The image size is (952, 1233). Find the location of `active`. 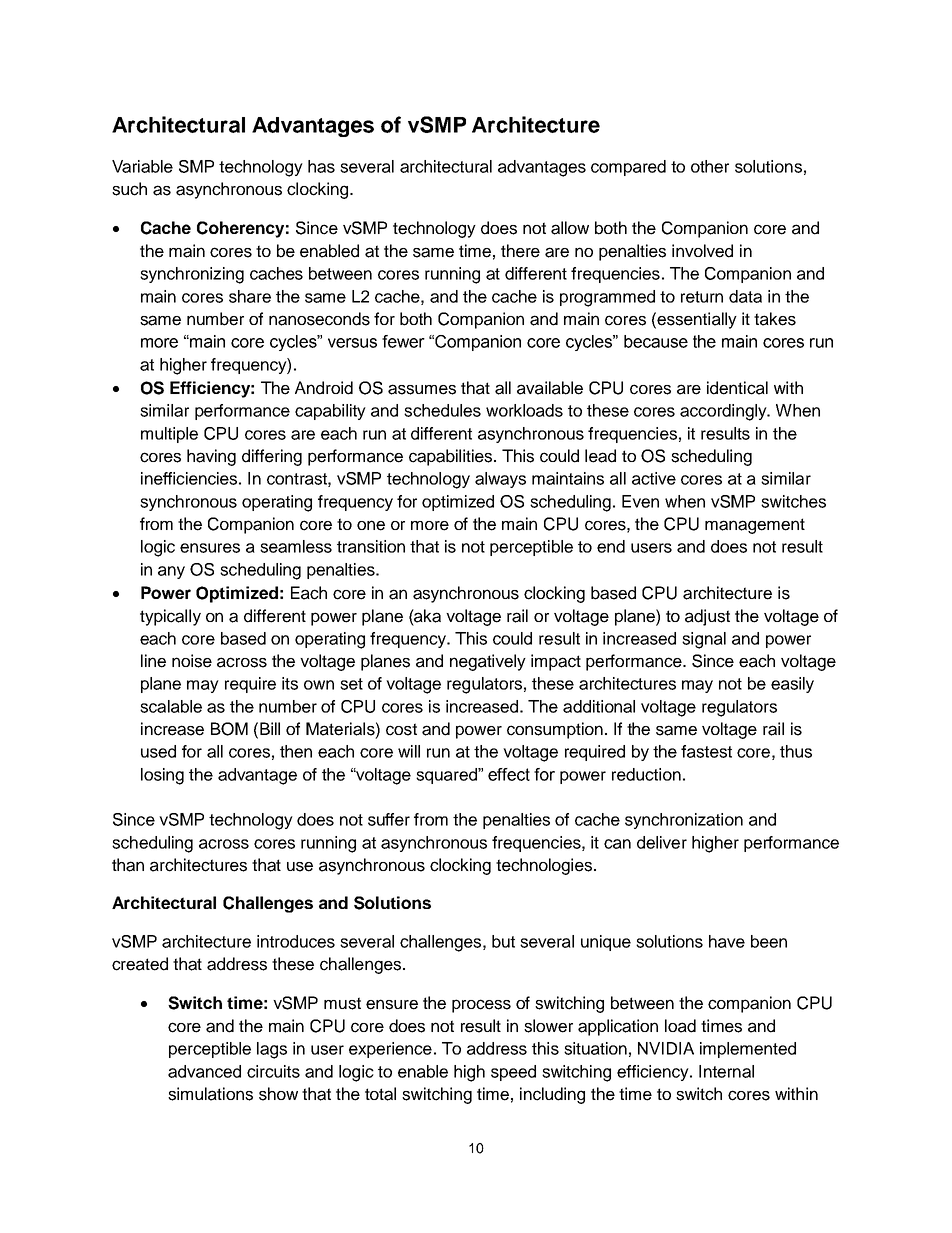

active is located at coordinates (654, 478).
